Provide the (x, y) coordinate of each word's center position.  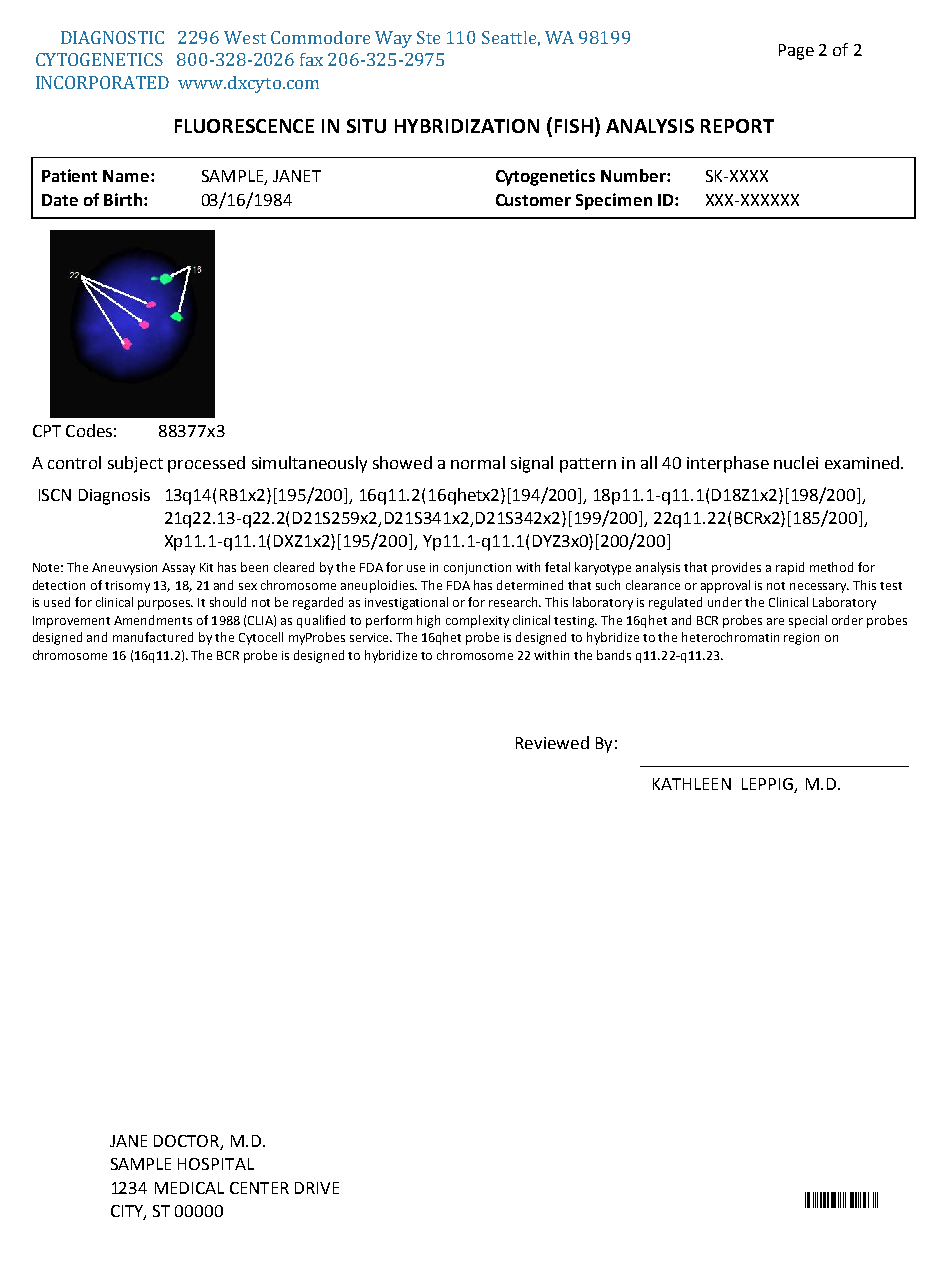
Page (796, 52)
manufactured (153, 637)
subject (135, 464)
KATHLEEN (692, 784)
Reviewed (552, 742)
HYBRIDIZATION (467, 126)
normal (478, 462)
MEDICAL (189, 1188)
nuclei (796, 462)
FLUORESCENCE (244, 126)
